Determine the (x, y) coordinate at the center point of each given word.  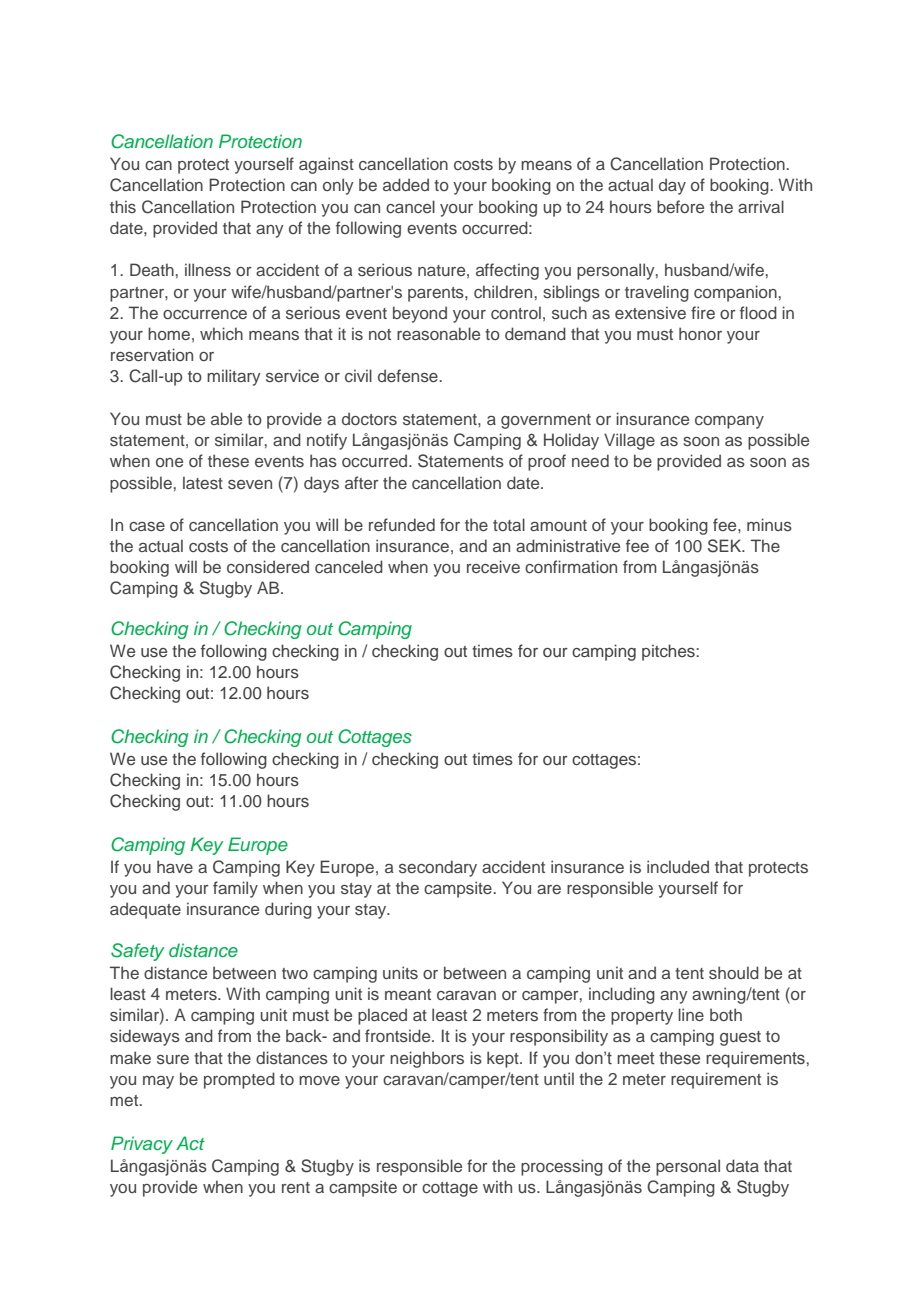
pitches (669, 652)
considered (268, 566)
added (406, 184)
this (123, 206)
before (680, 206)
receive (493, 566)
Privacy (142, 1145)
